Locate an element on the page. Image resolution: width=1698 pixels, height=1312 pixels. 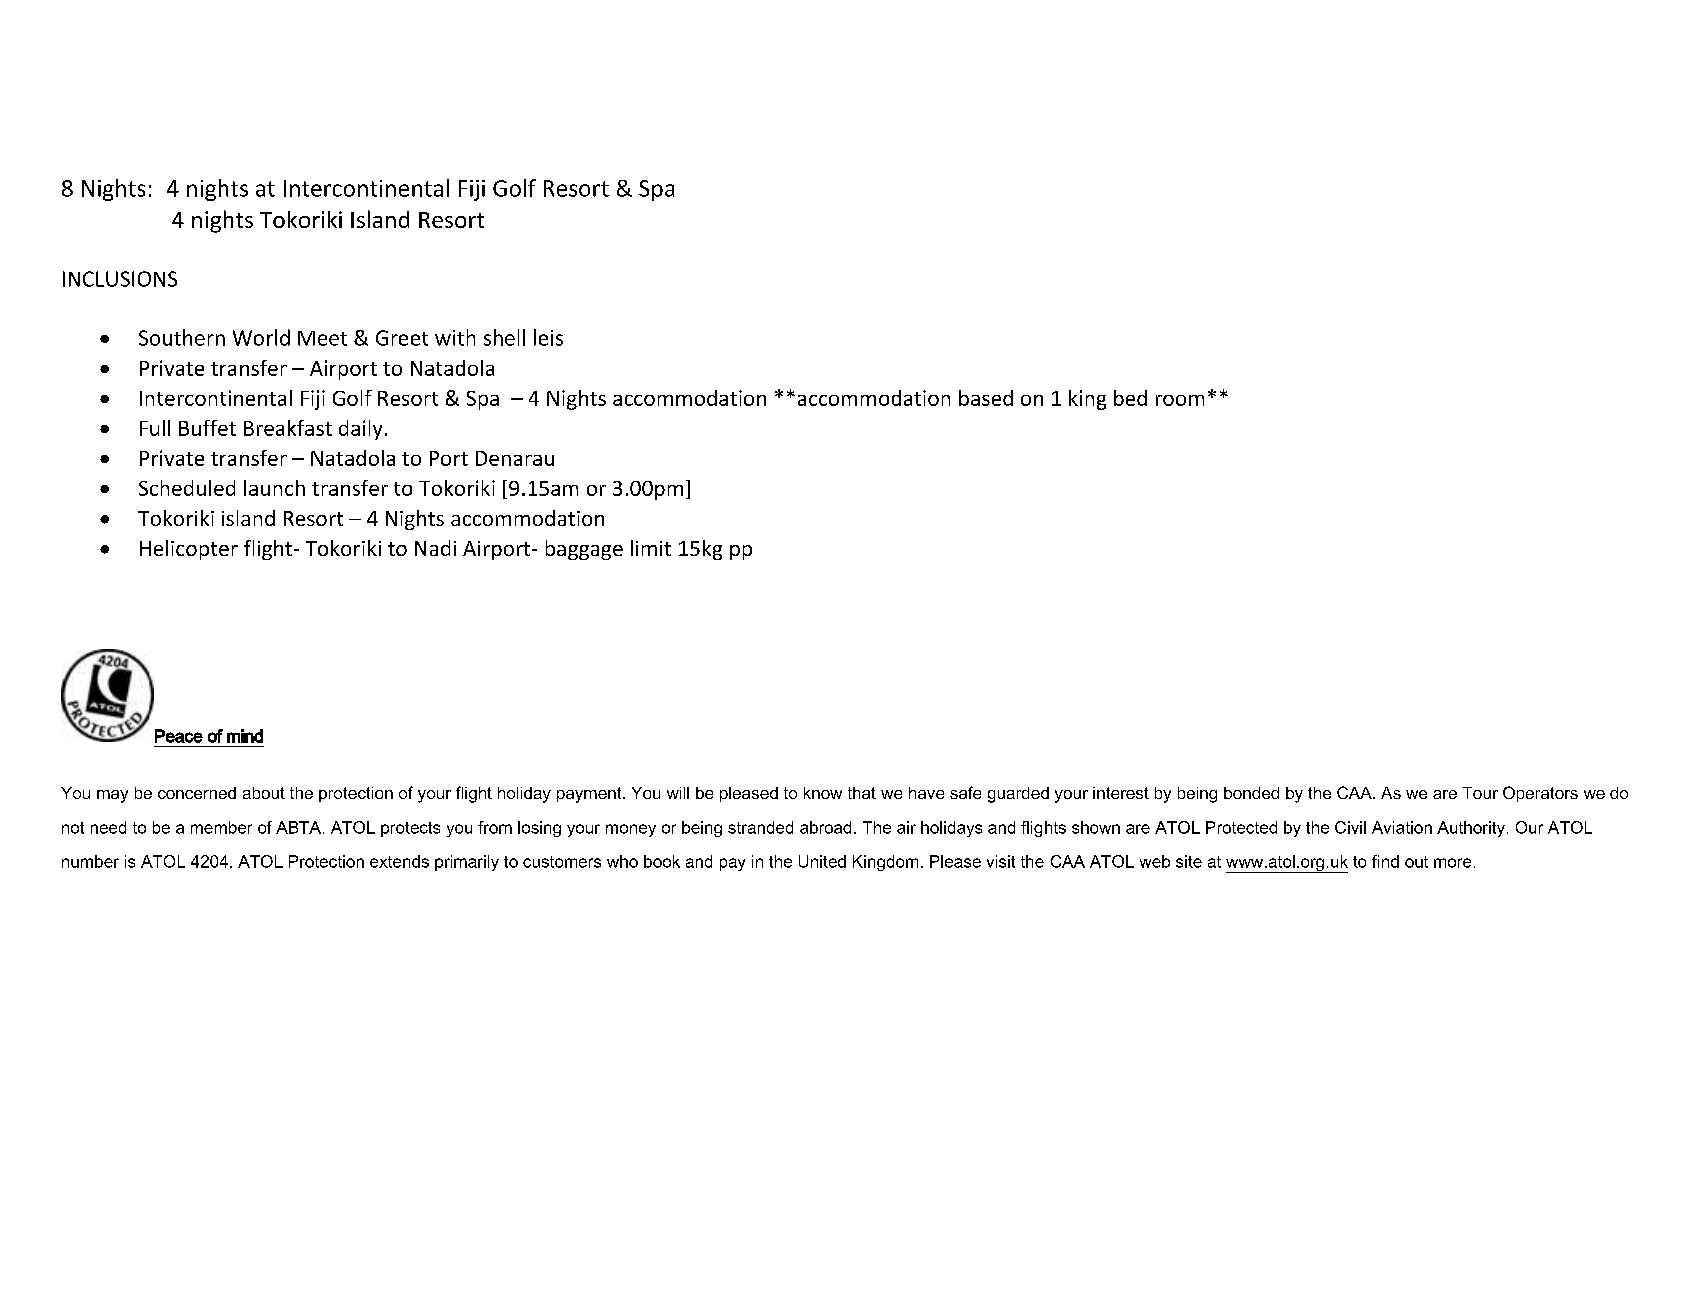
United is located at coordinates (822, 861).
